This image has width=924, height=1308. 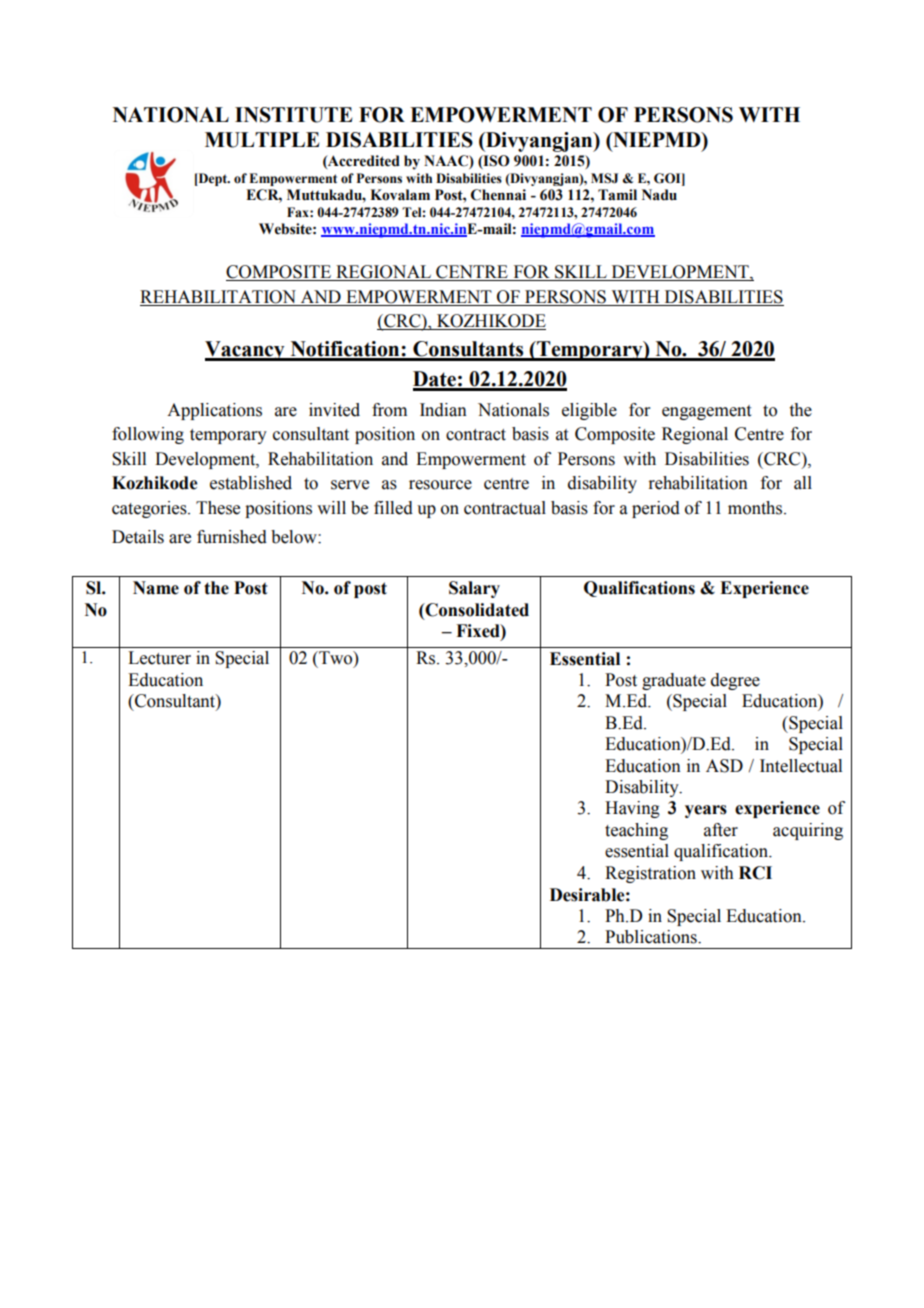 What do you see at coordinates (721, 830) in the image?
I see `after` at bounding box center [721, 830].
